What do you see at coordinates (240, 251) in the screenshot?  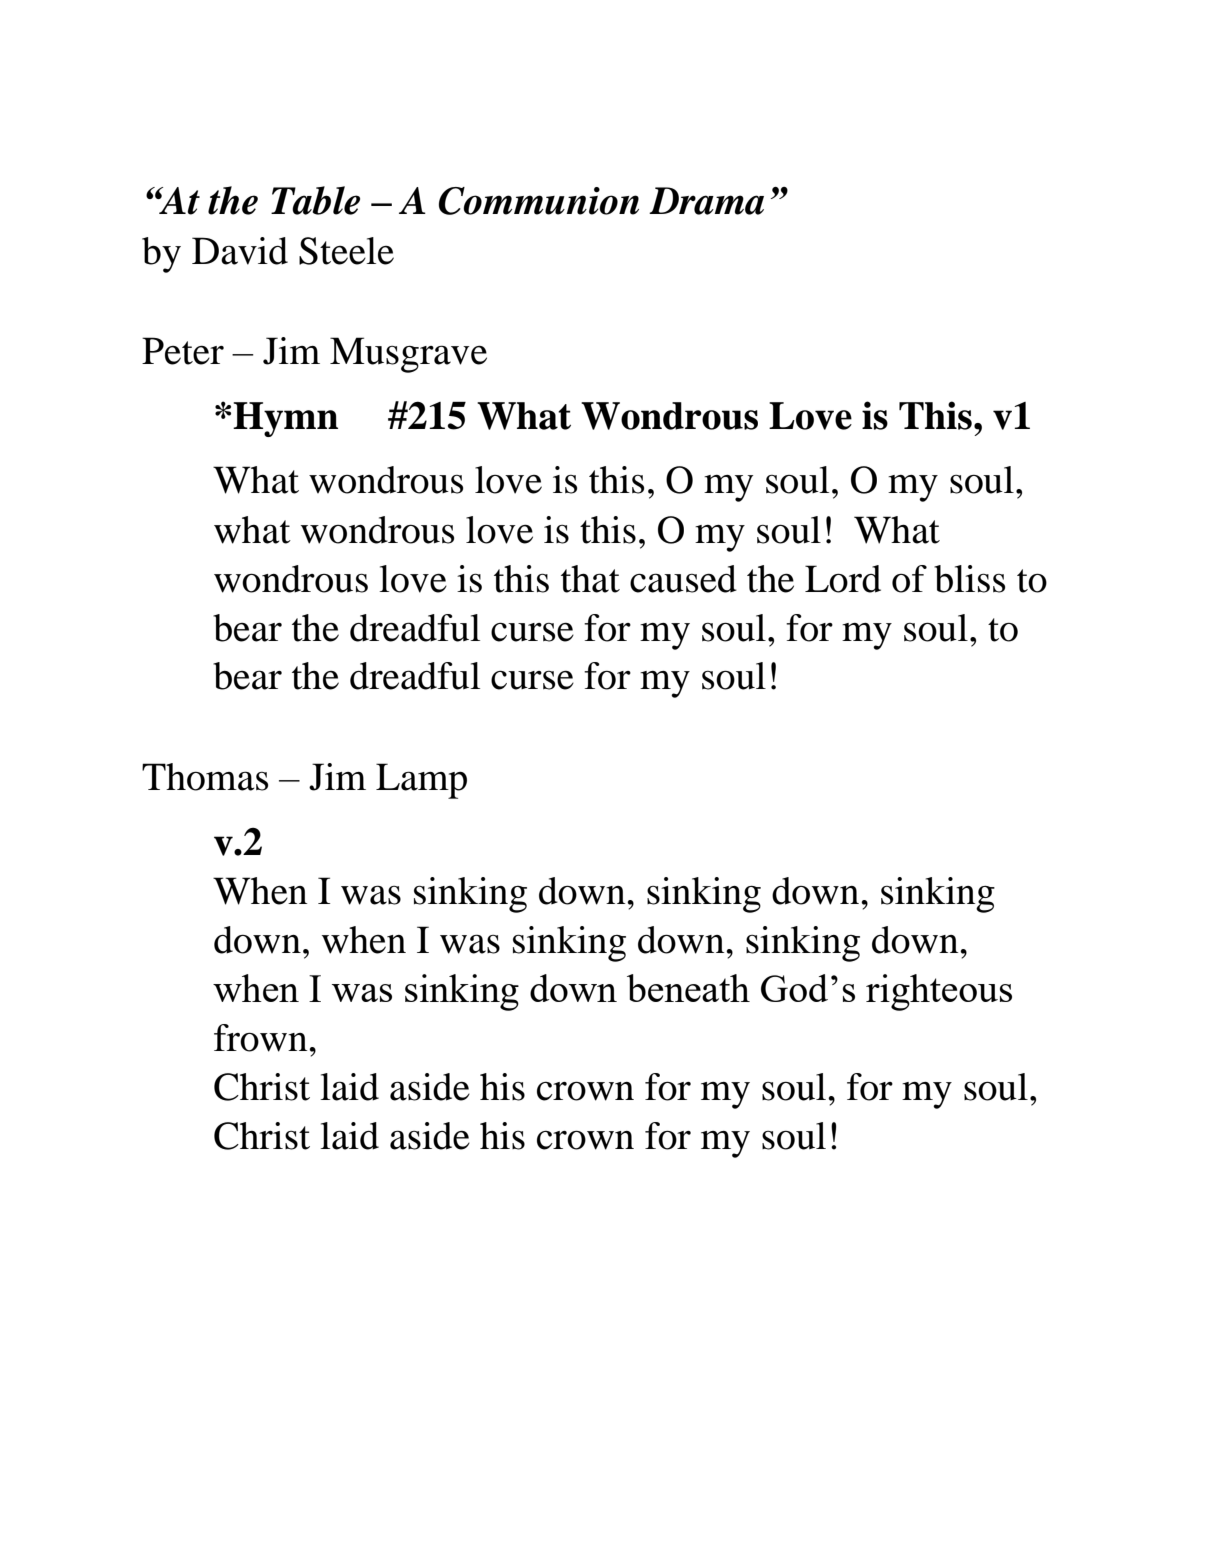 I see `David` at bounding box center [240, 251].
